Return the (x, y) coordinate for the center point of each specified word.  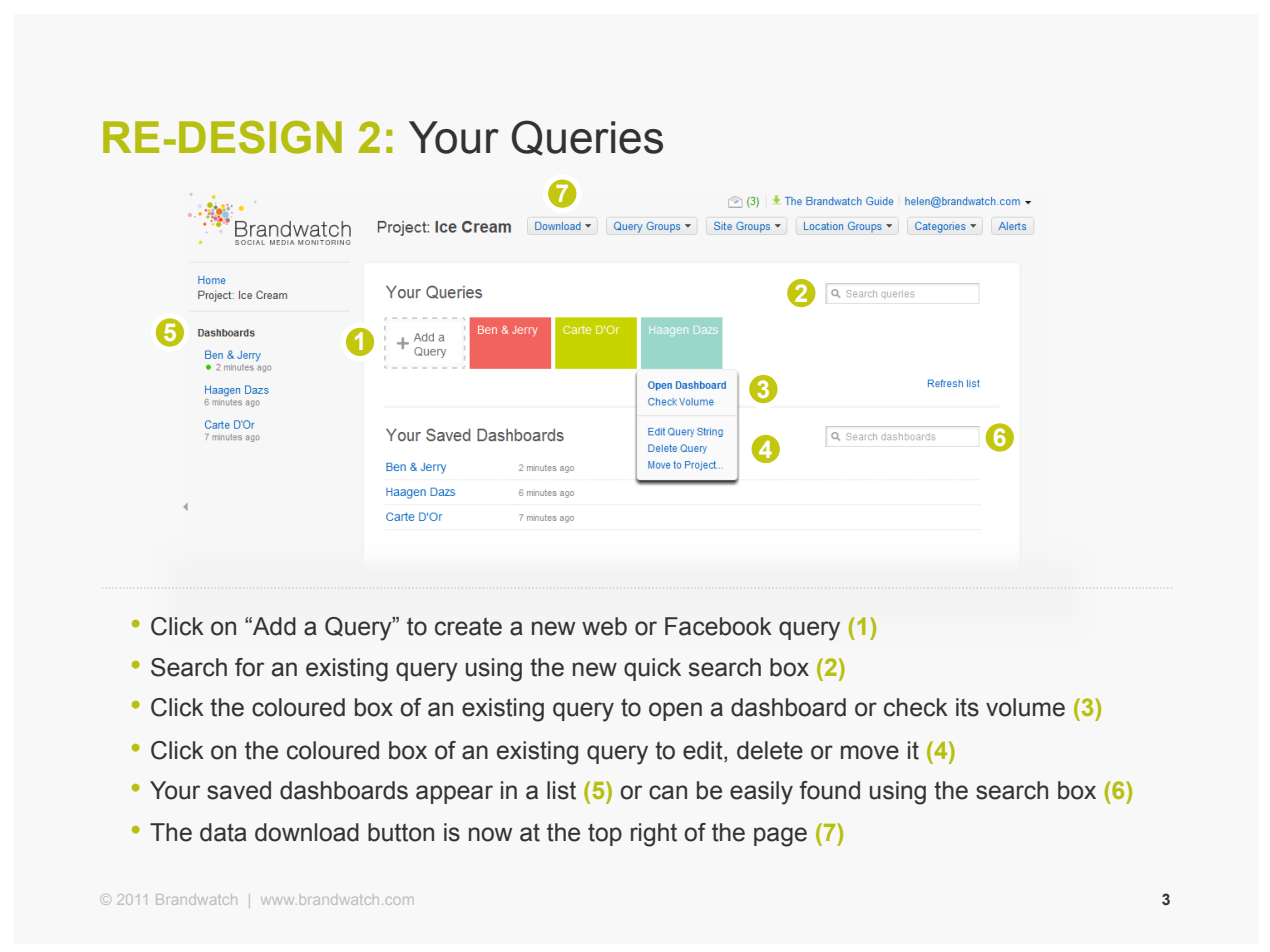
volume (1025, 707)
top (605, 835)
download (307, 832)
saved (239, 790)
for (249, 667)
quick (652, 669)
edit (704, 750)
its (967, 707)
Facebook (718, 626)
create (468, 627)
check (916, 707)
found (830, 790)
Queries (587, 138)
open (675, 711)
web (604, 626)
